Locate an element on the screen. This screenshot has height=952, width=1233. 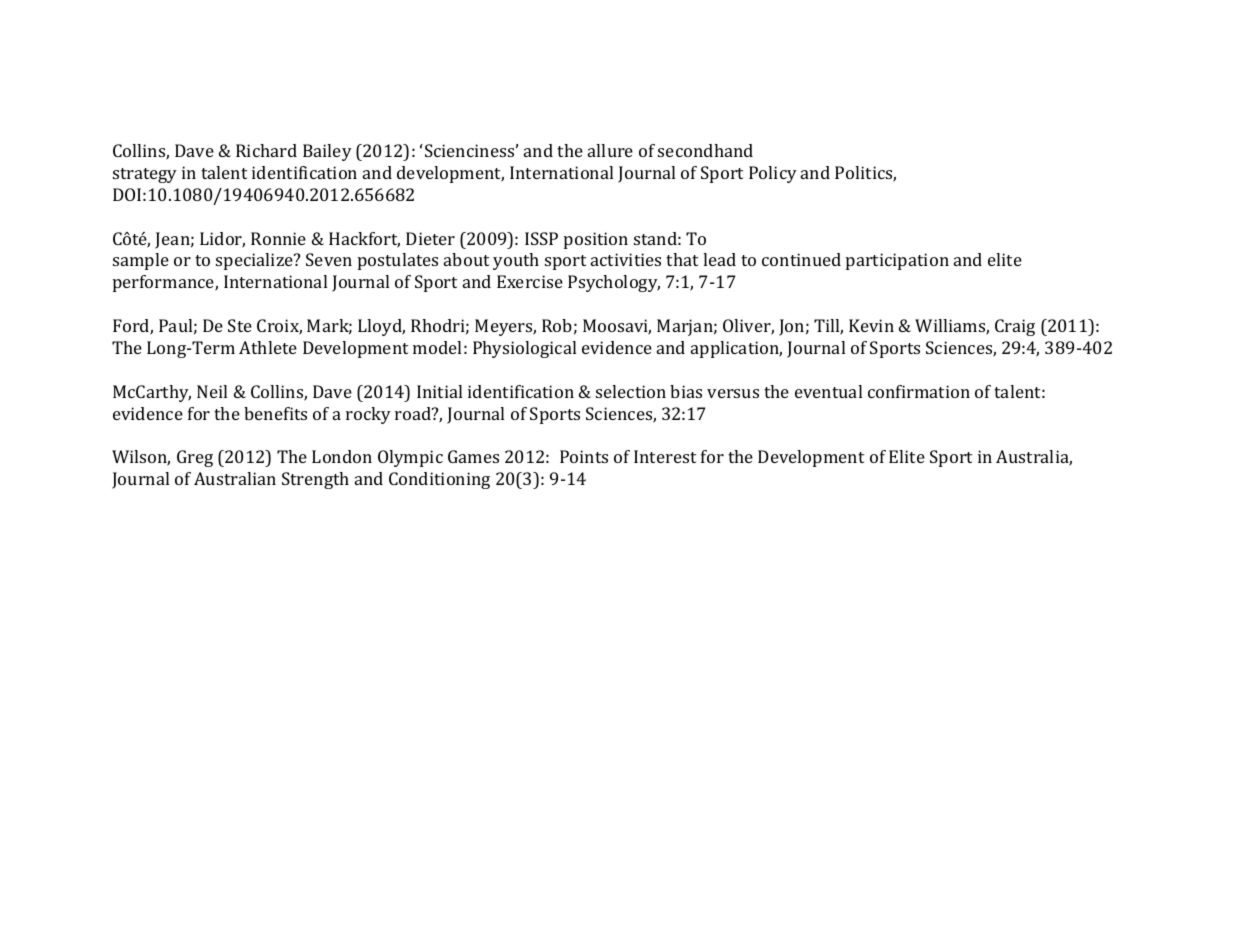
Greg is located at coordinates (195, 458).
